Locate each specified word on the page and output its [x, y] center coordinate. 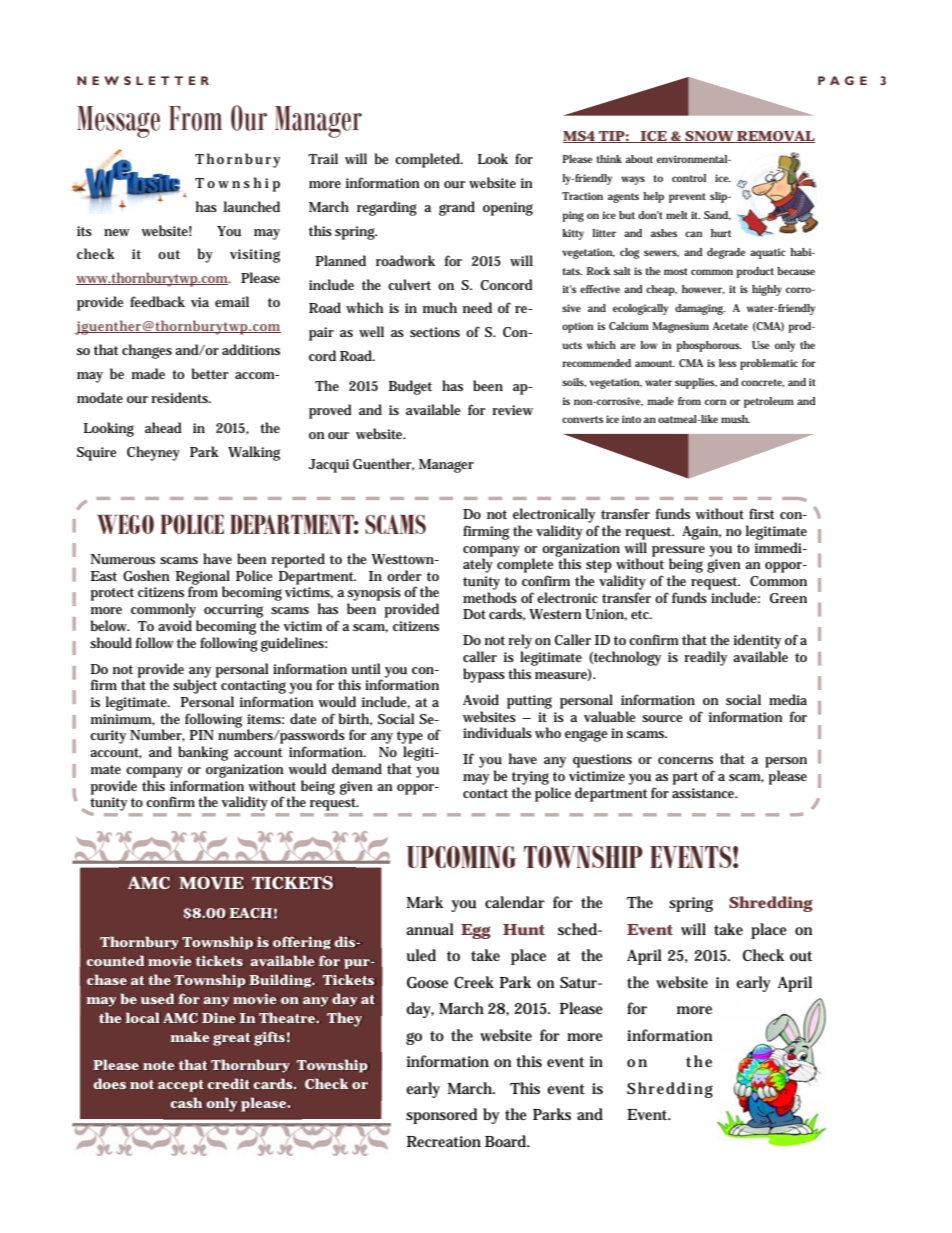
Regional [203, 578]
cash [186, 1102]
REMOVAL [775, 137]
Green [788, 598]
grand [457, 208]
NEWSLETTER [143, 80]
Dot [474, 614]
